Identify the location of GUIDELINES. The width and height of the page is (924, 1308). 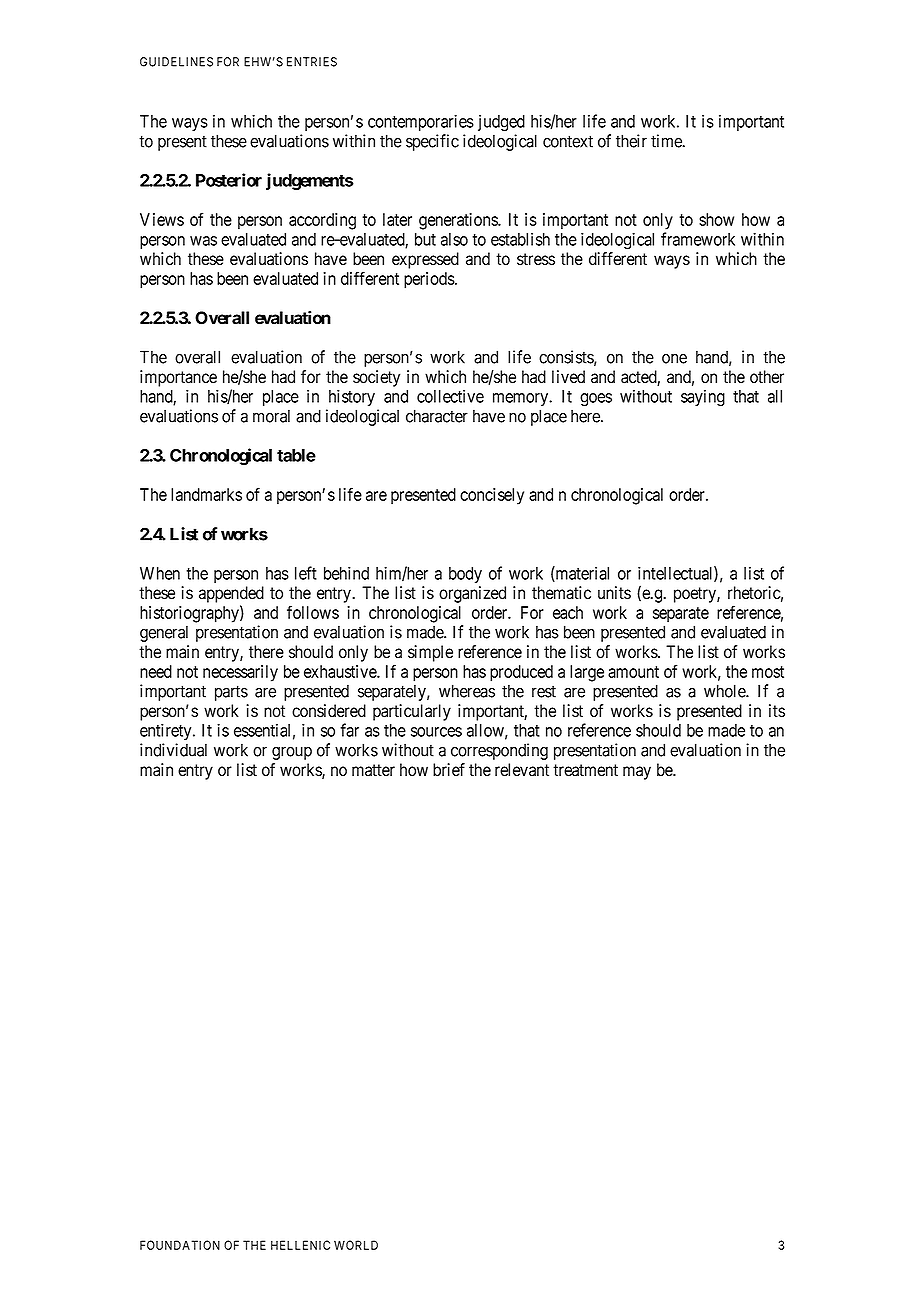
(176, 62).
